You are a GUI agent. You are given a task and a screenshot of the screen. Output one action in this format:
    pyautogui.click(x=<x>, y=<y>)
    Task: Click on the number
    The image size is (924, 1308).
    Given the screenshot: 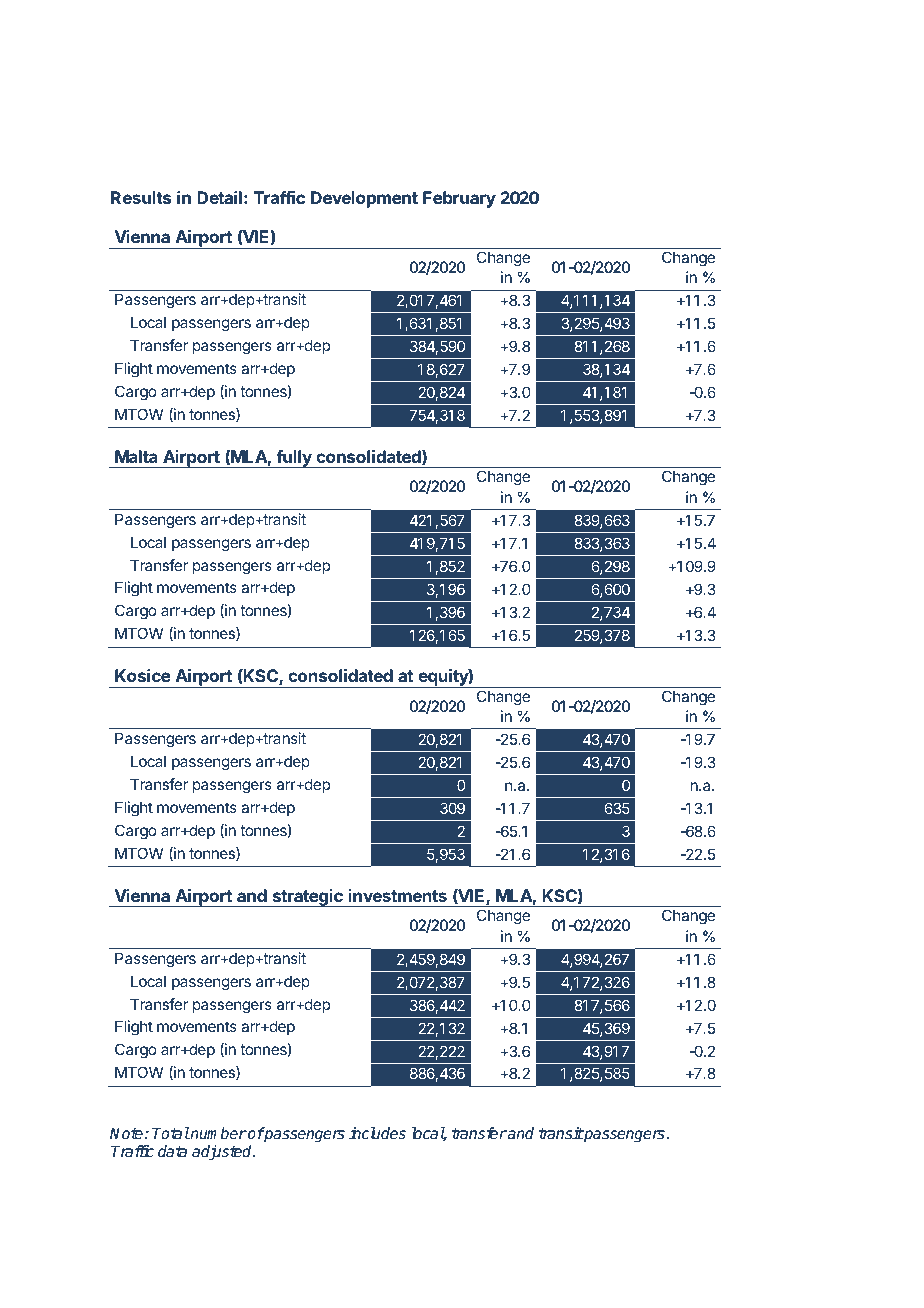 What is the action you would take?
    pyautogui.click(x=218, y=1133)
